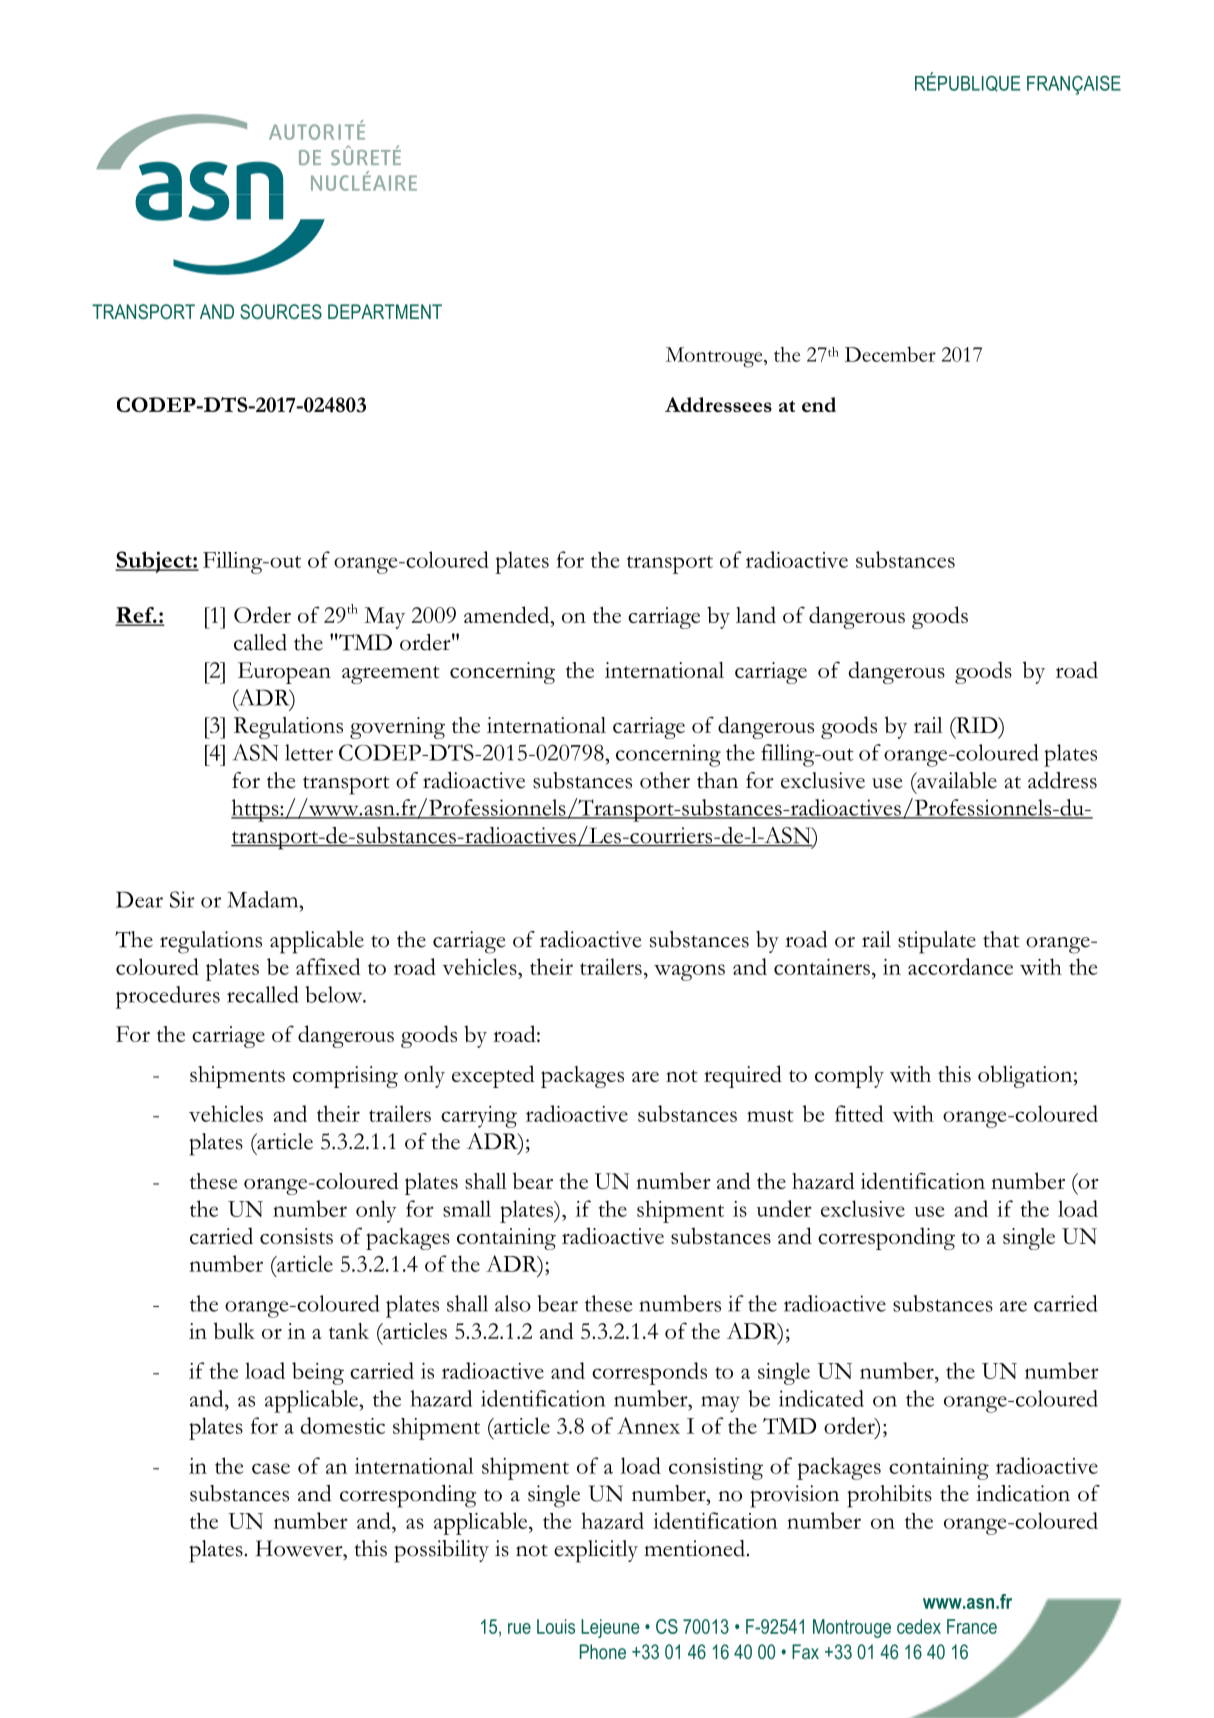  Describe the element at coordinates (284, 673) in the page. I see `European` at that location.
